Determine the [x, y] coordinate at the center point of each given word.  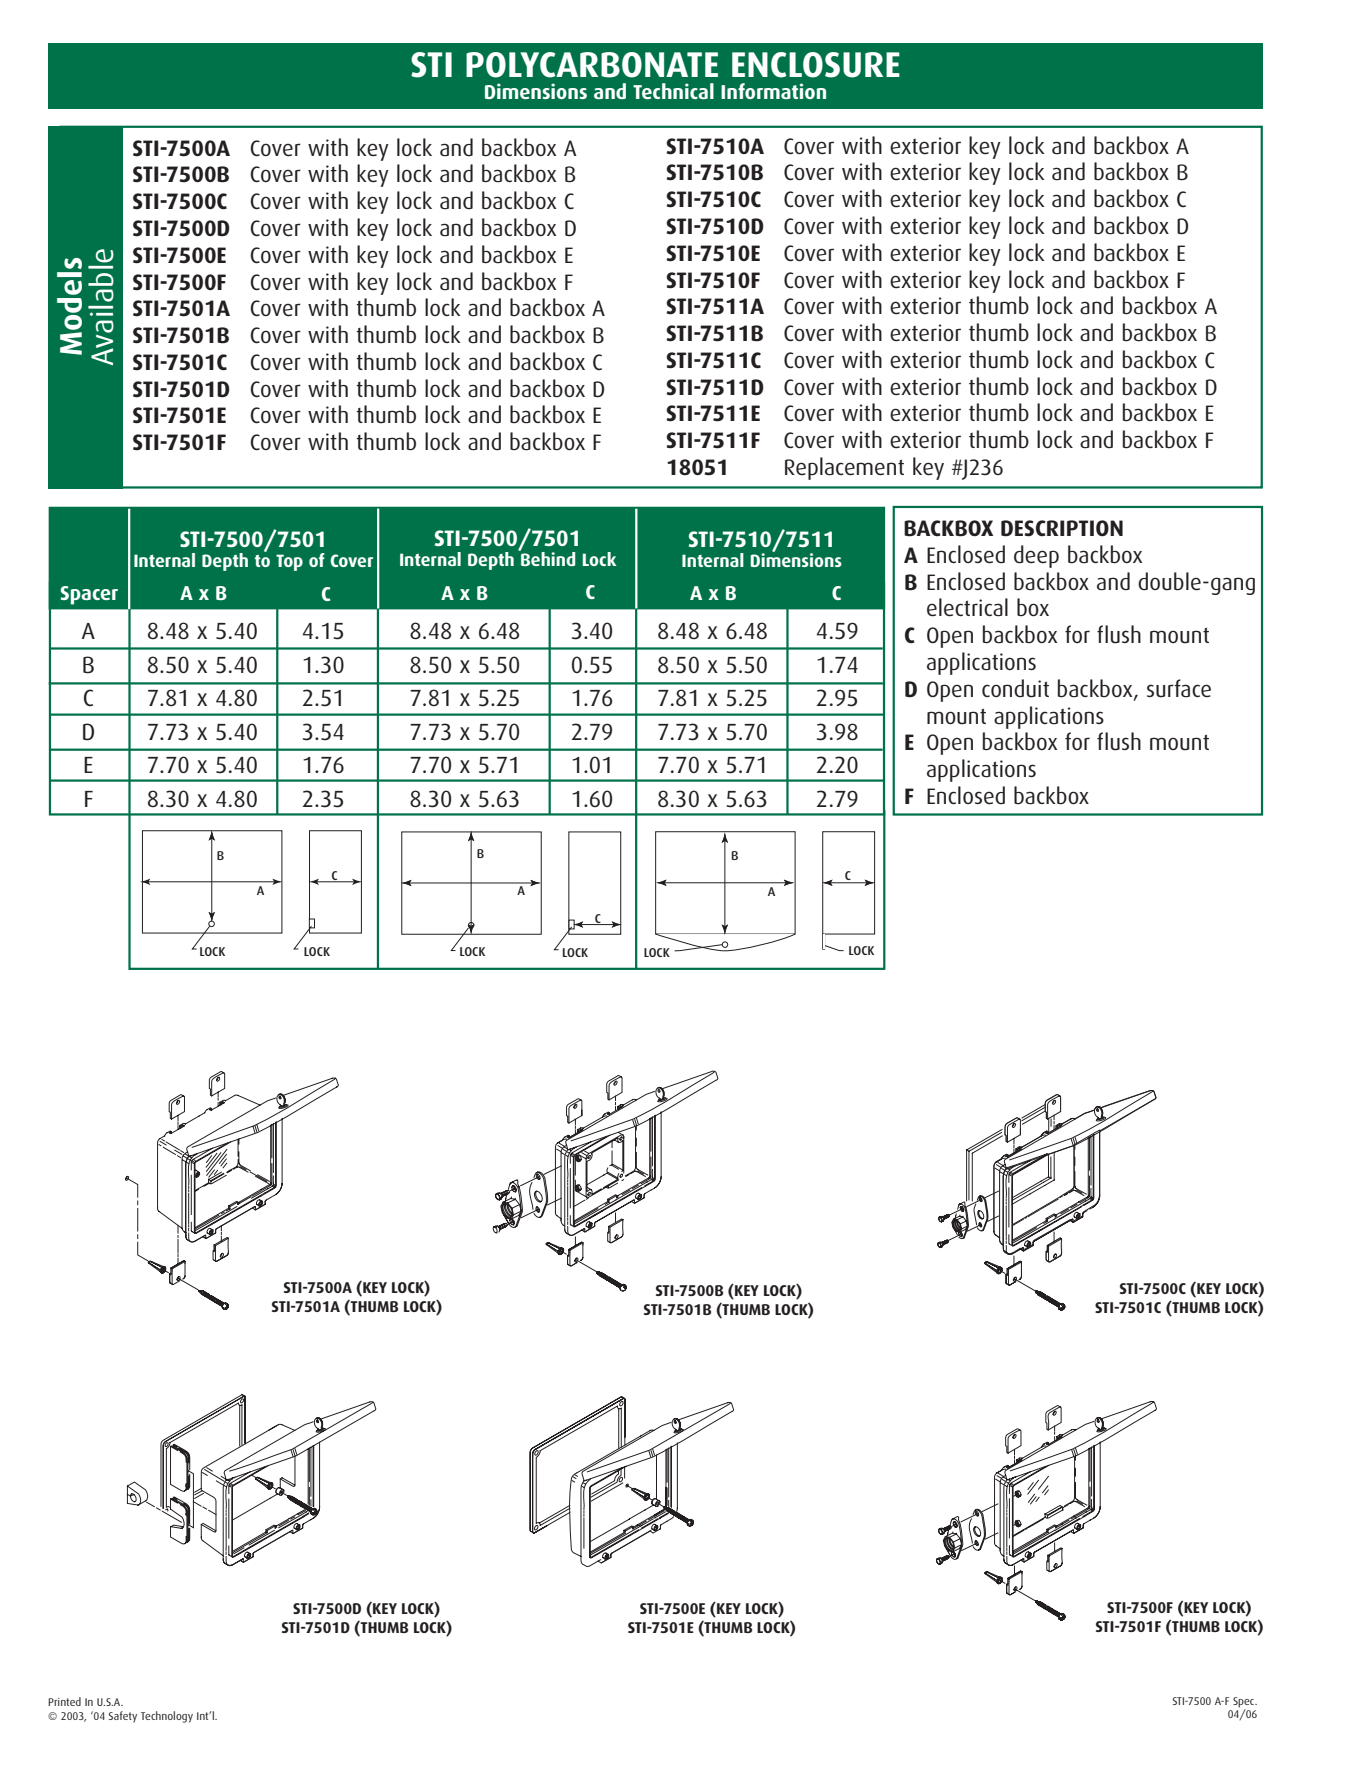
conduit [1015, 688]
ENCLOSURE [816, 65]
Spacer [89, 595]
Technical [673, 91]
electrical [967, 607]
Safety [123, 1717]
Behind [547, 558]
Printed [64, 1701]
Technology [167, 1717]
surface [1179, 688]
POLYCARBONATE [592, 65]
